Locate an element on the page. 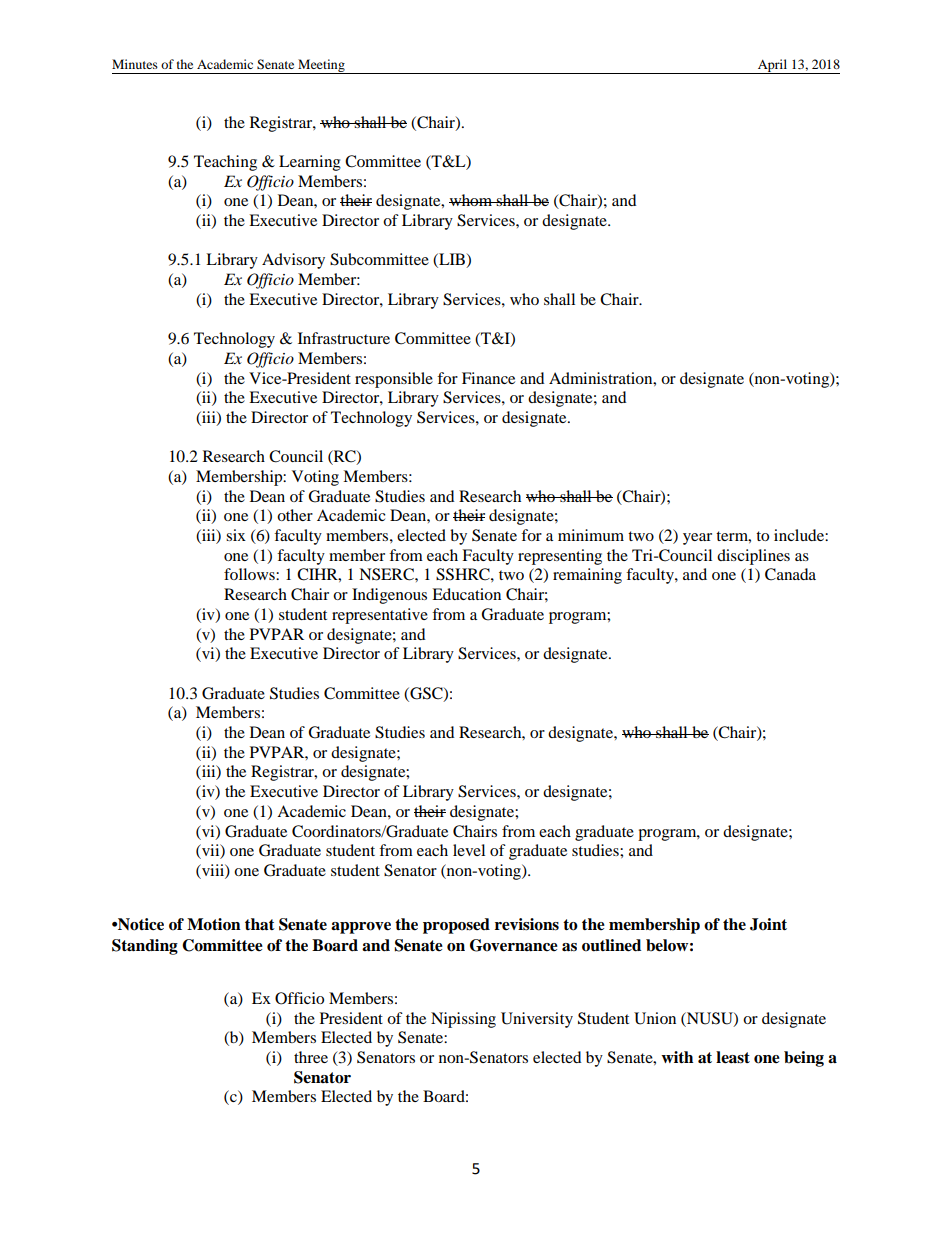 The height and width of the image is (1233, 952). Minutes is located at coordinates (135, 64).
